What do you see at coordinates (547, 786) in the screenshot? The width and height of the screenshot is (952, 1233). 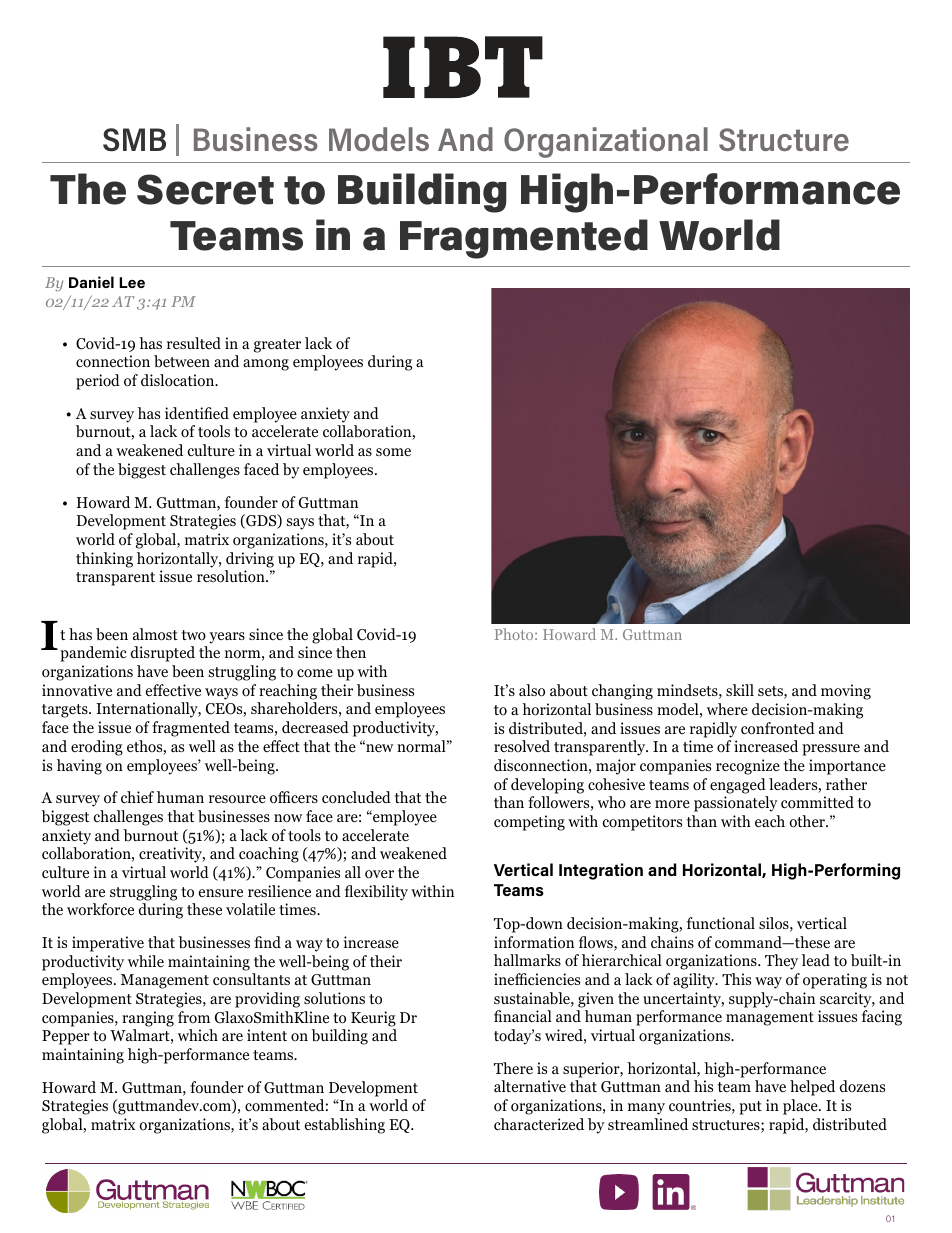 I see `developing` at bounding box center [547, 786].
